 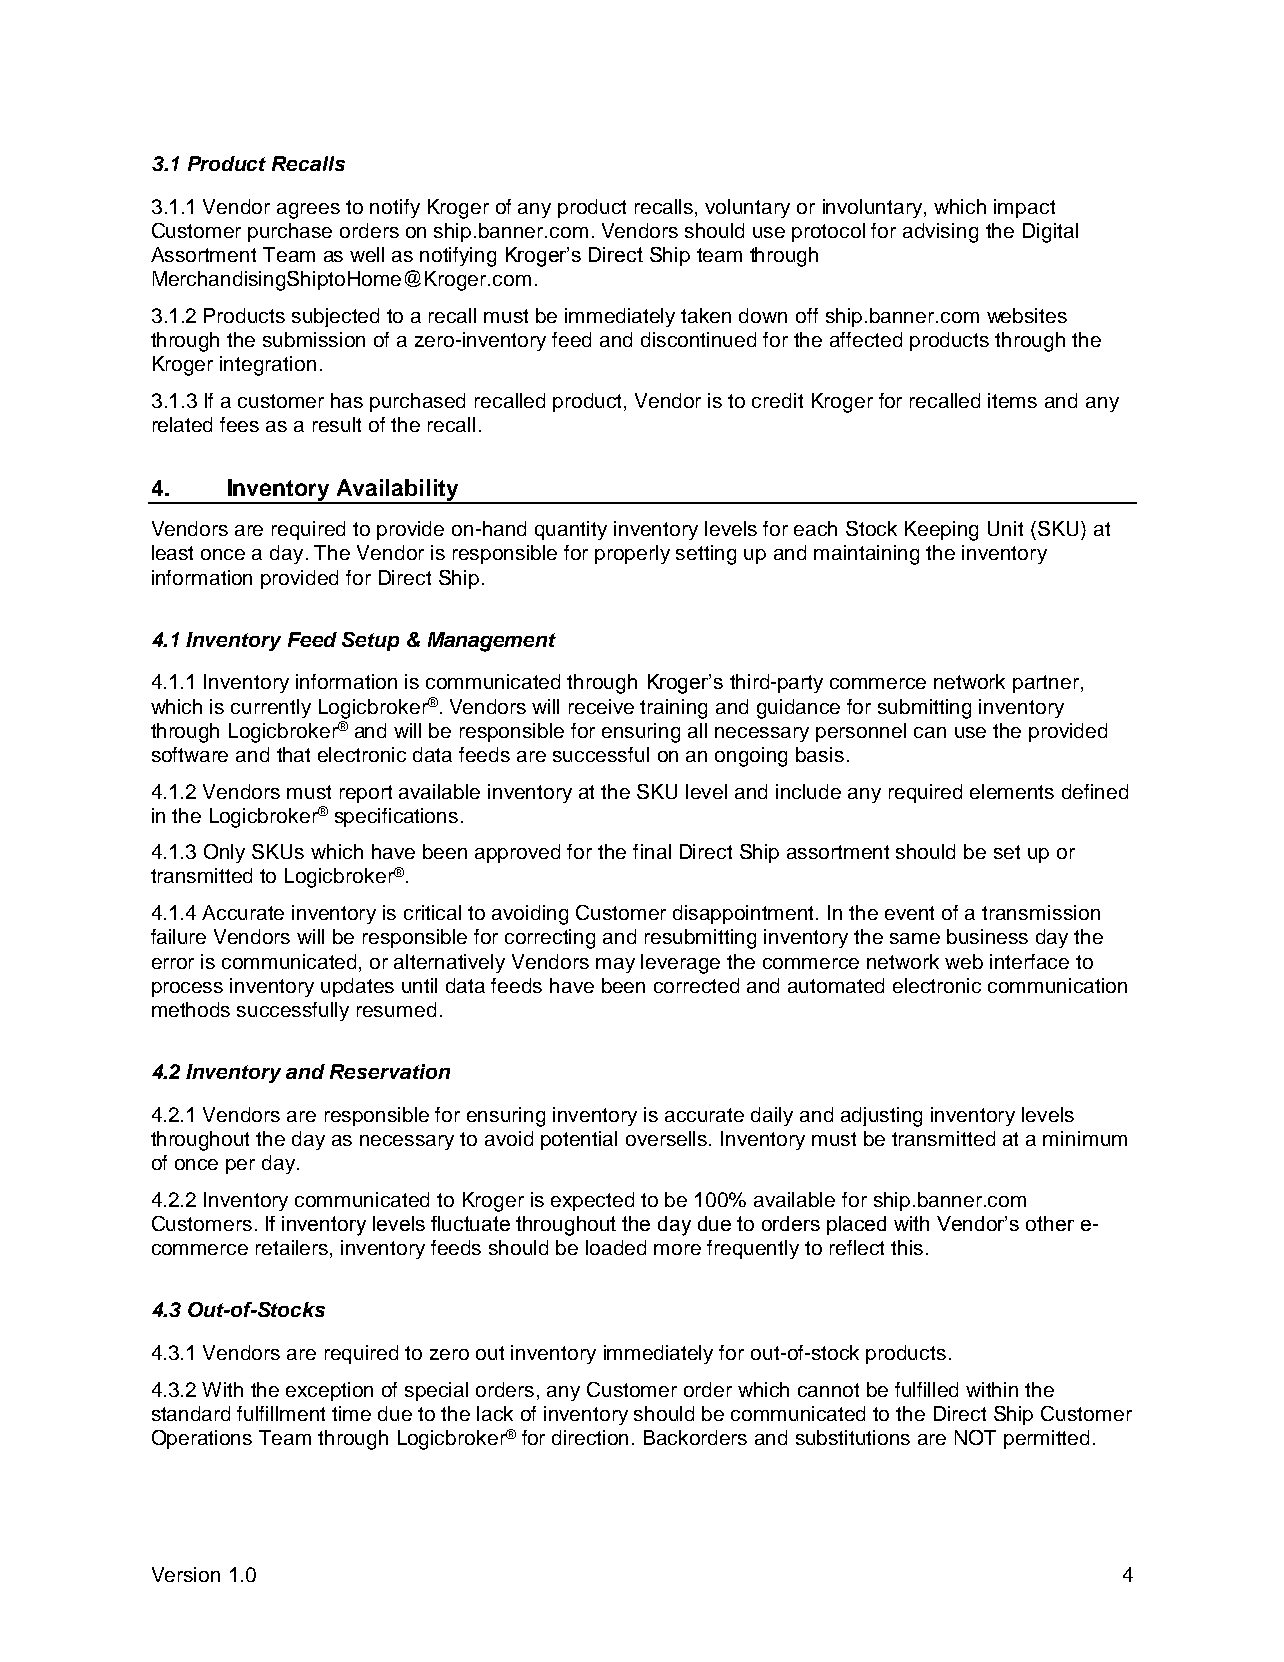 What do you see at coordinates (652, 851) in the screenshot?
I see `final` at bounding box center [652, 851].
